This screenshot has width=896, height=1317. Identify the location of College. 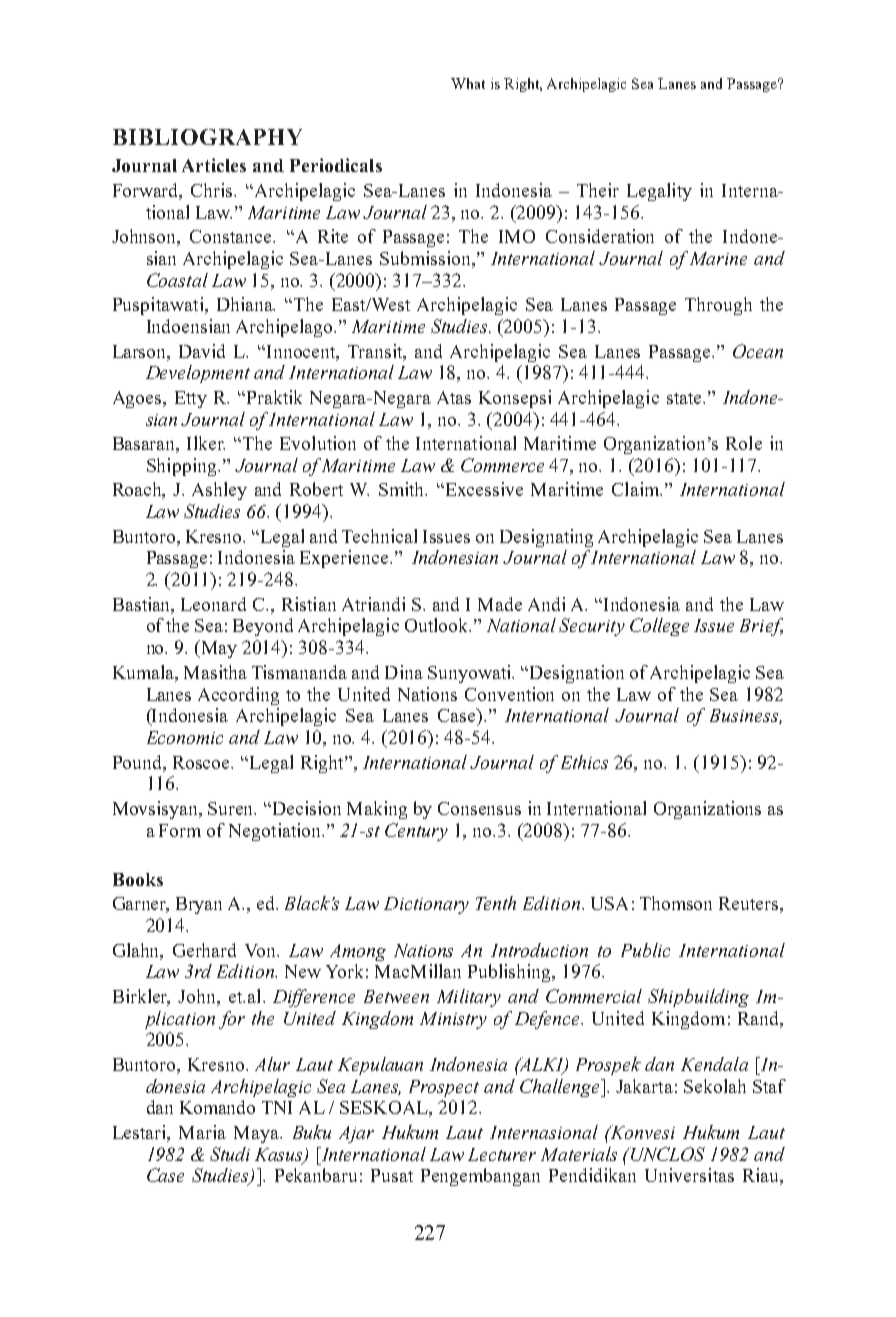
(659, 627).
